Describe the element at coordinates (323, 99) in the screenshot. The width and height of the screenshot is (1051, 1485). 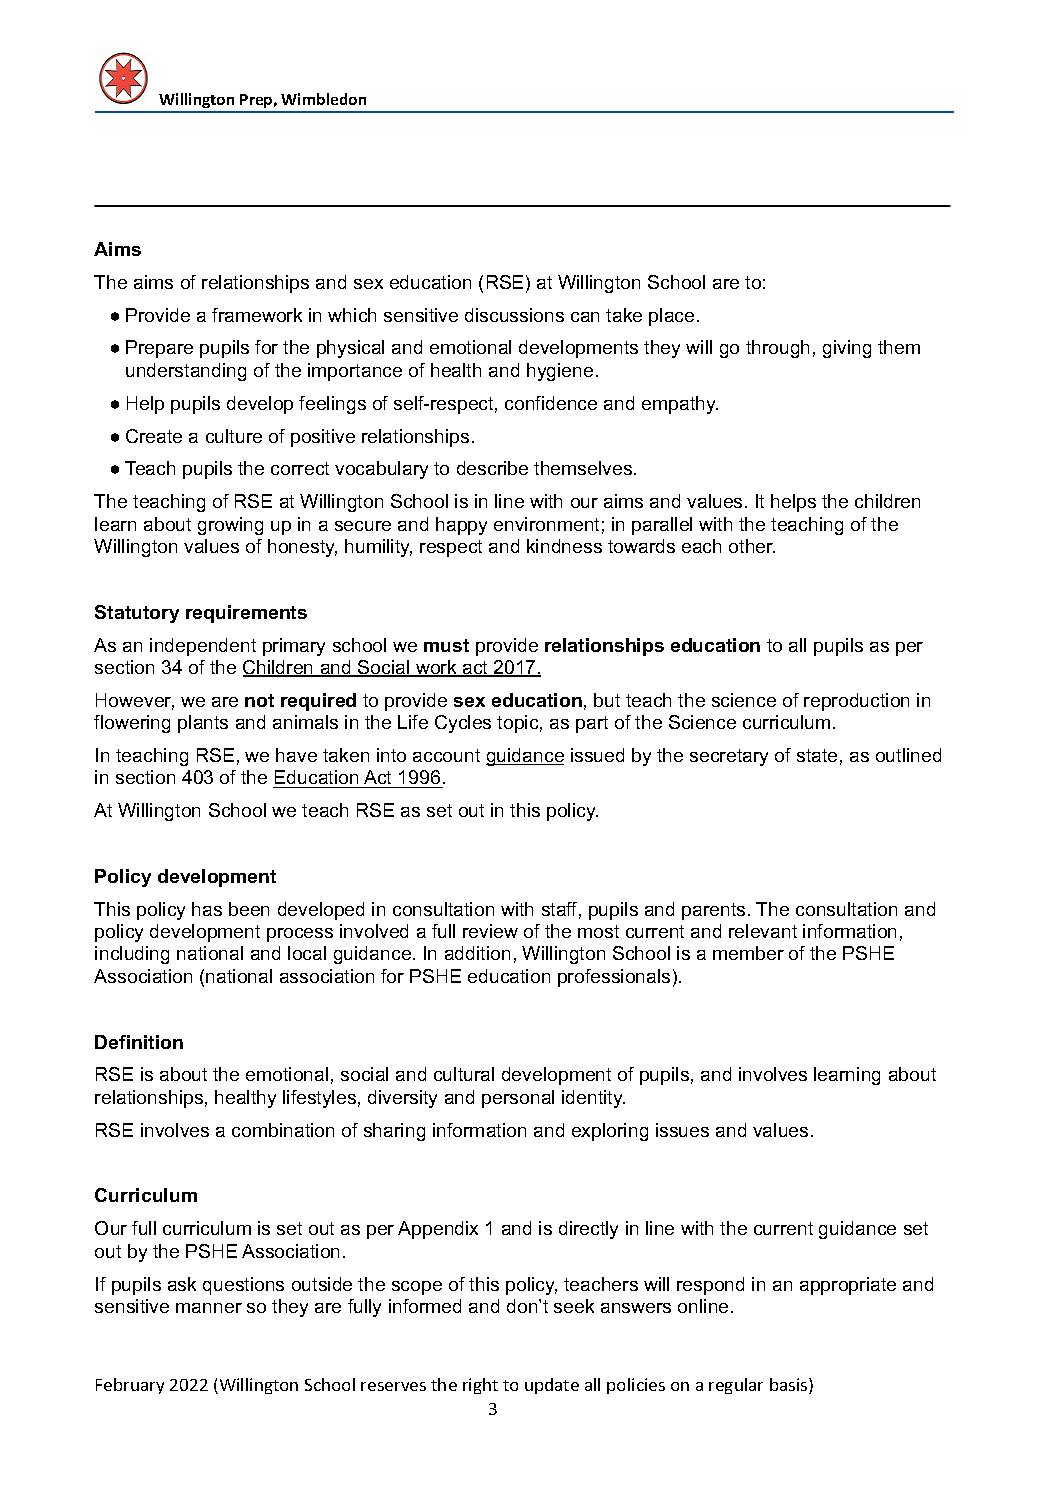
I see `Wimbledon` at that location.
